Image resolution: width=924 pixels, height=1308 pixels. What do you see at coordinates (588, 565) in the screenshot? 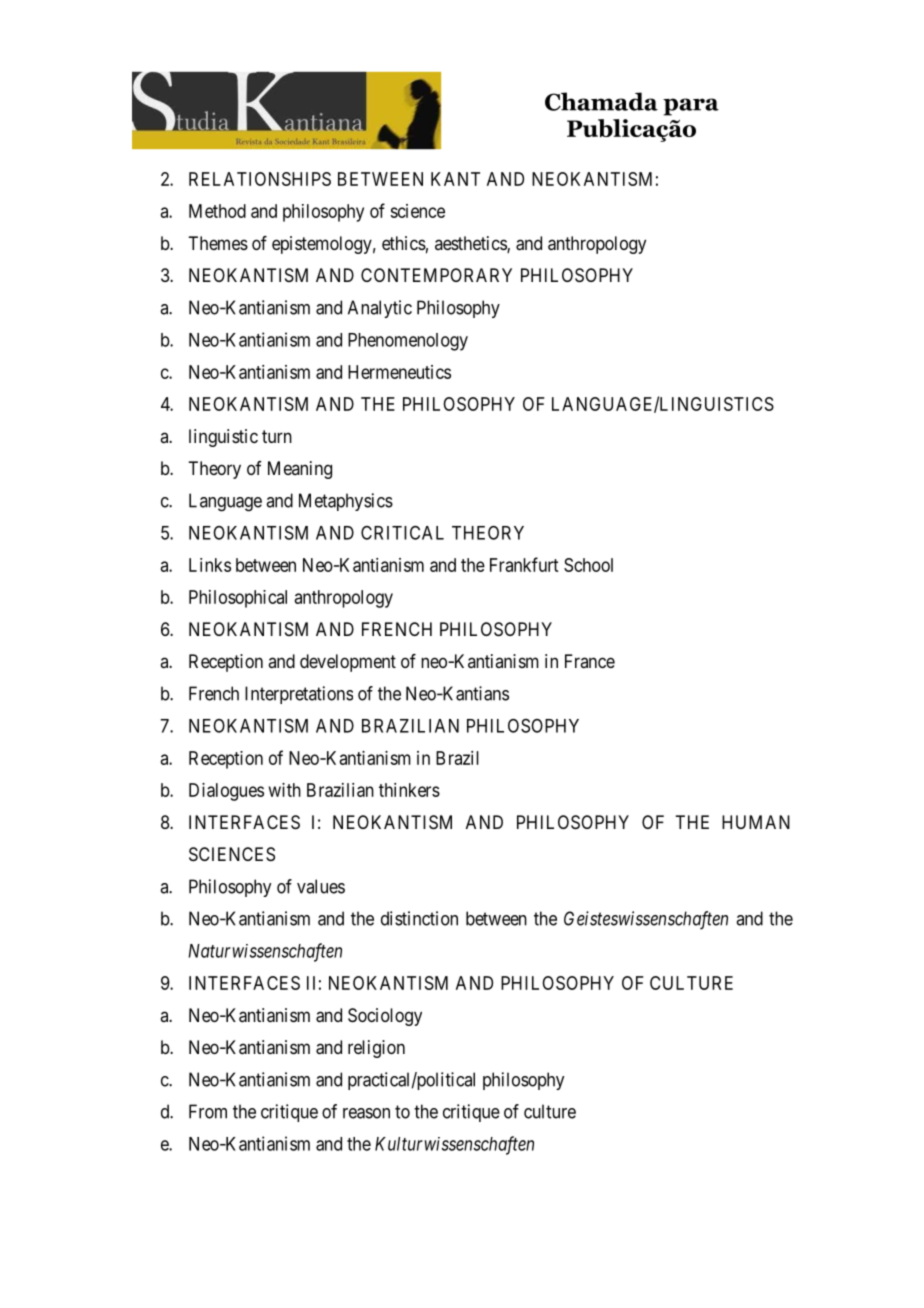
I see `School` at bounding box center [588, 565].
